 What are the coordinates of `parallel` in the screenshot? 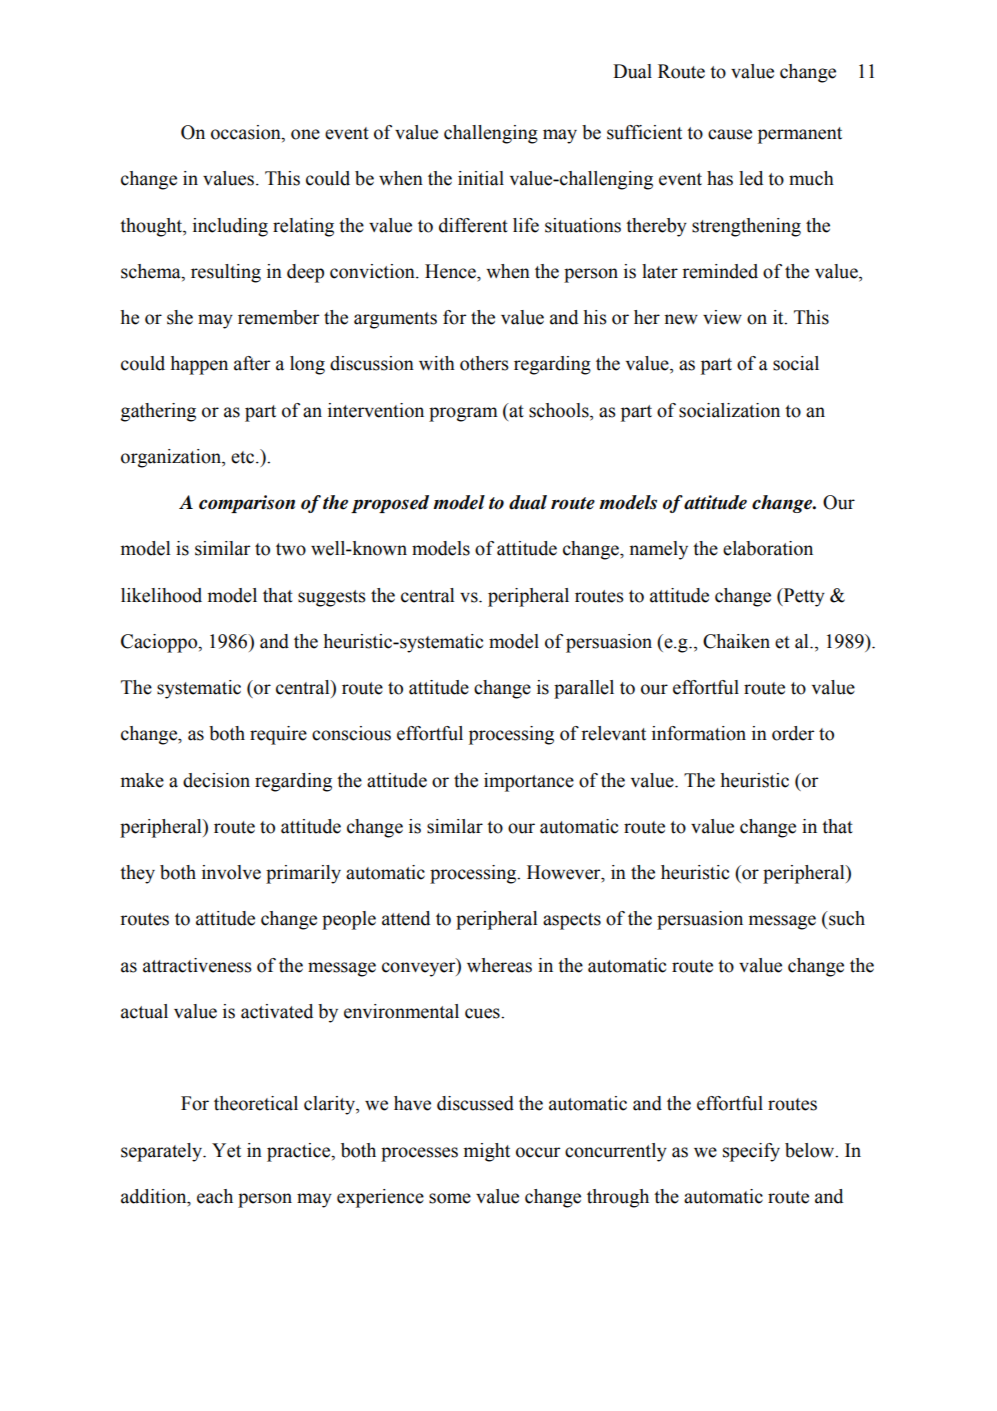 It's located at (584, 689).
